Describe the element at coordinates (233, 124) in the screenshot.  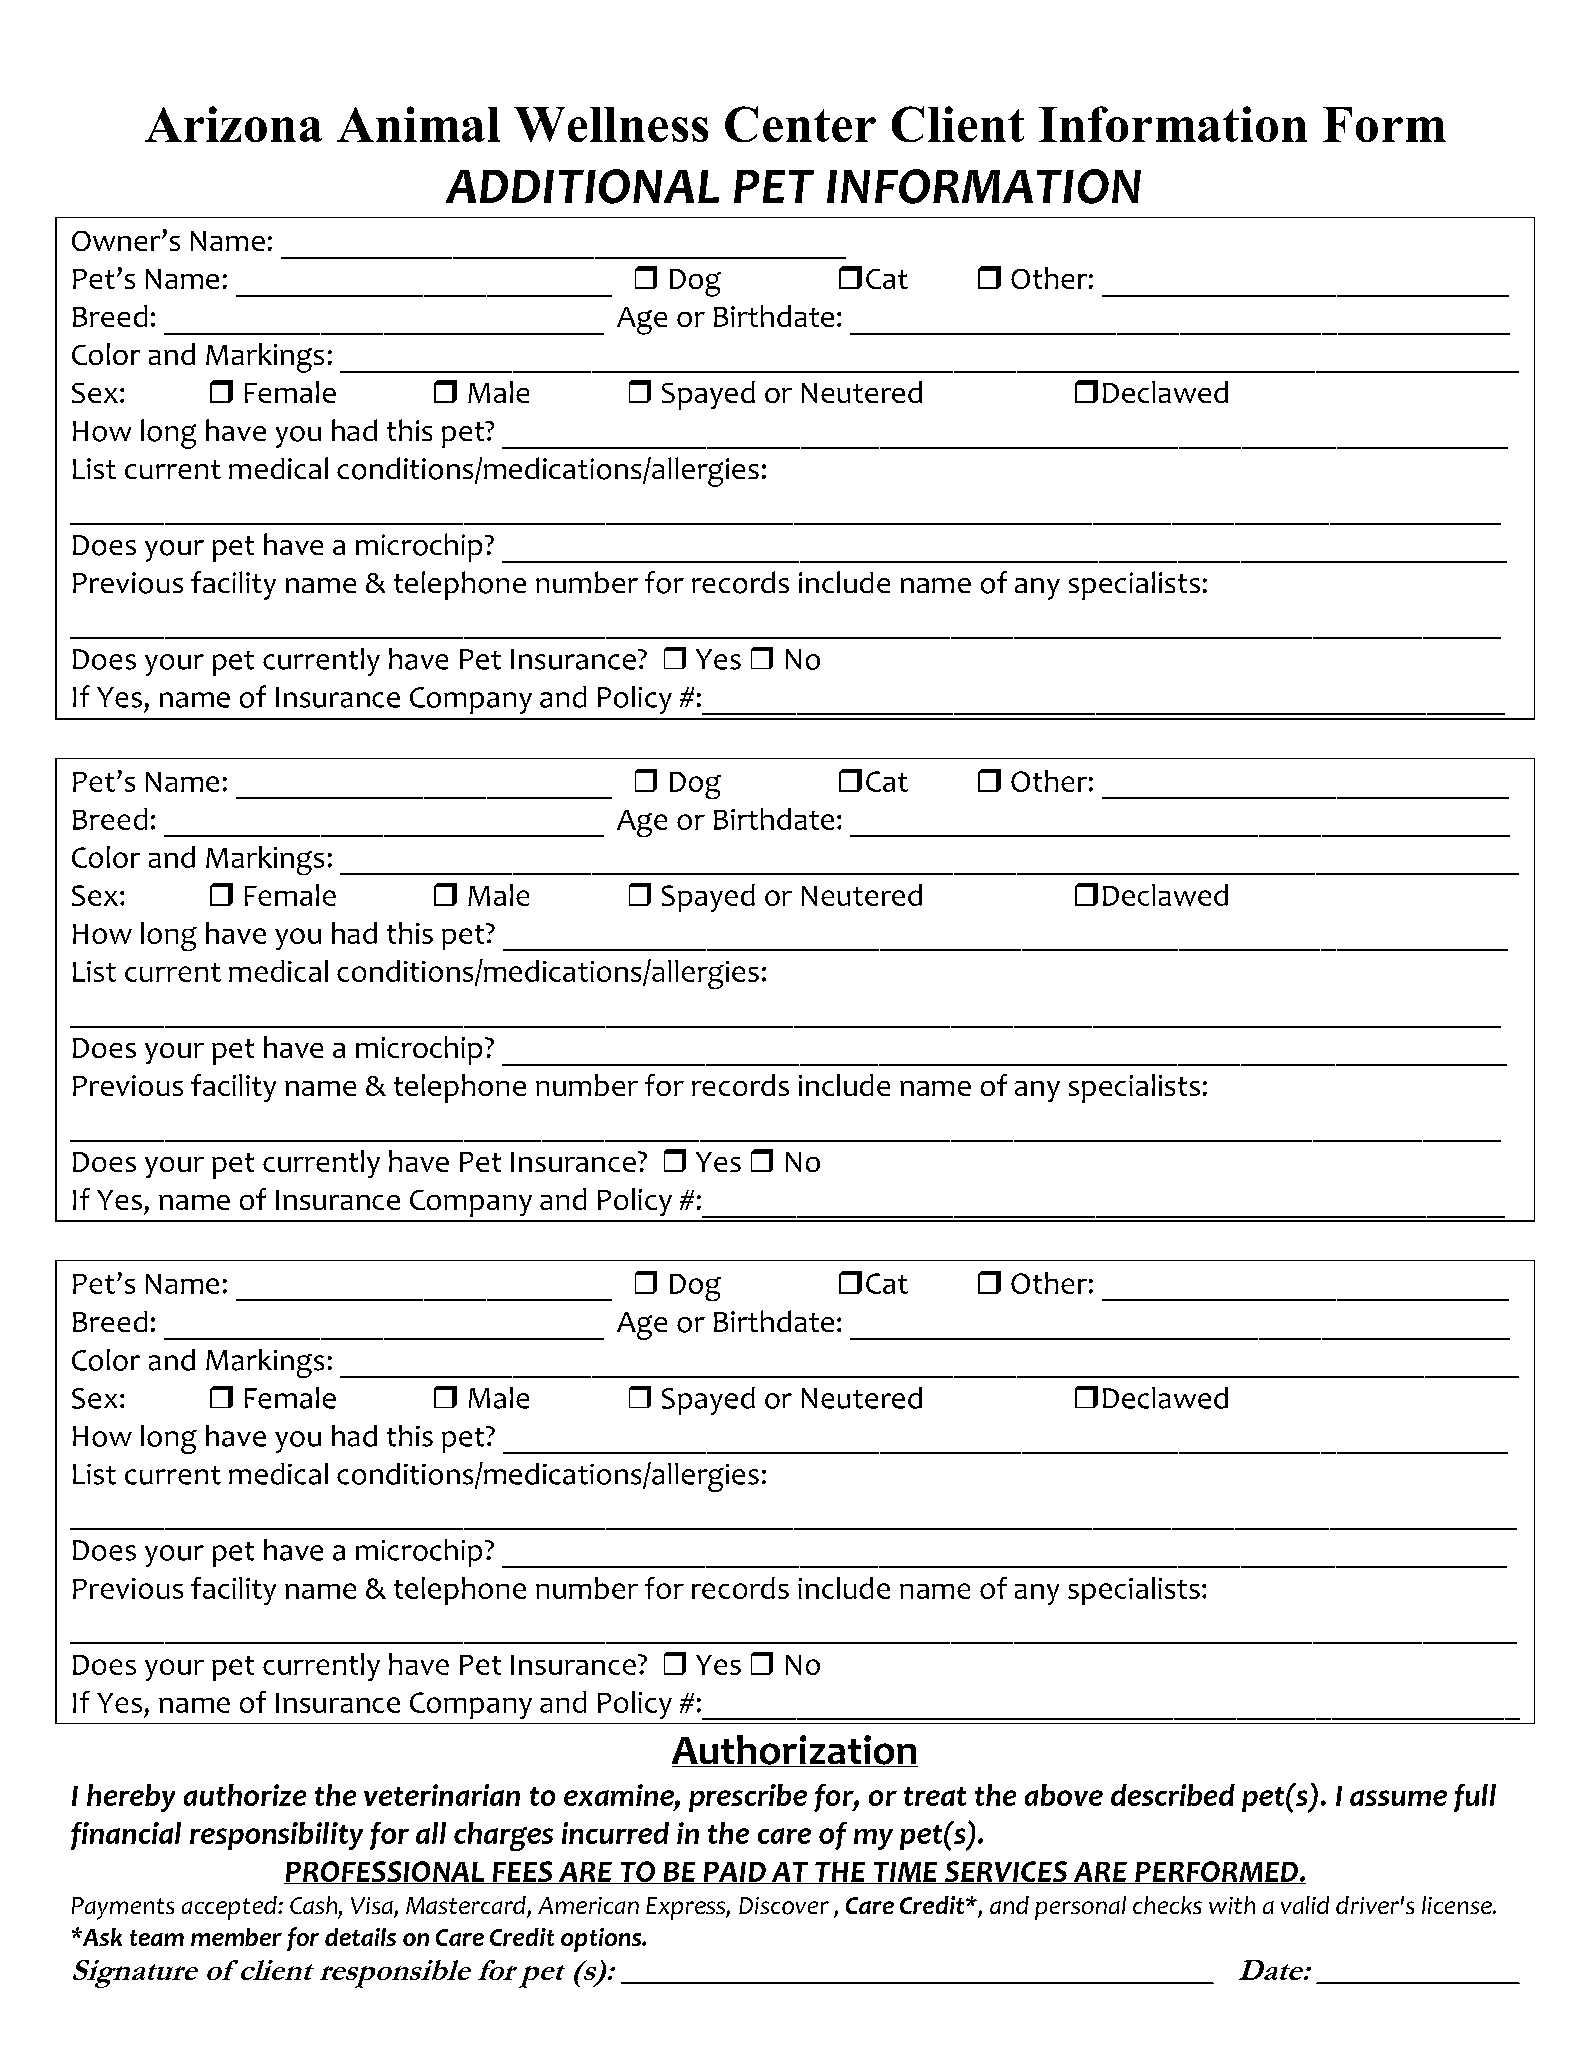
I see `Arizona` at that location.
